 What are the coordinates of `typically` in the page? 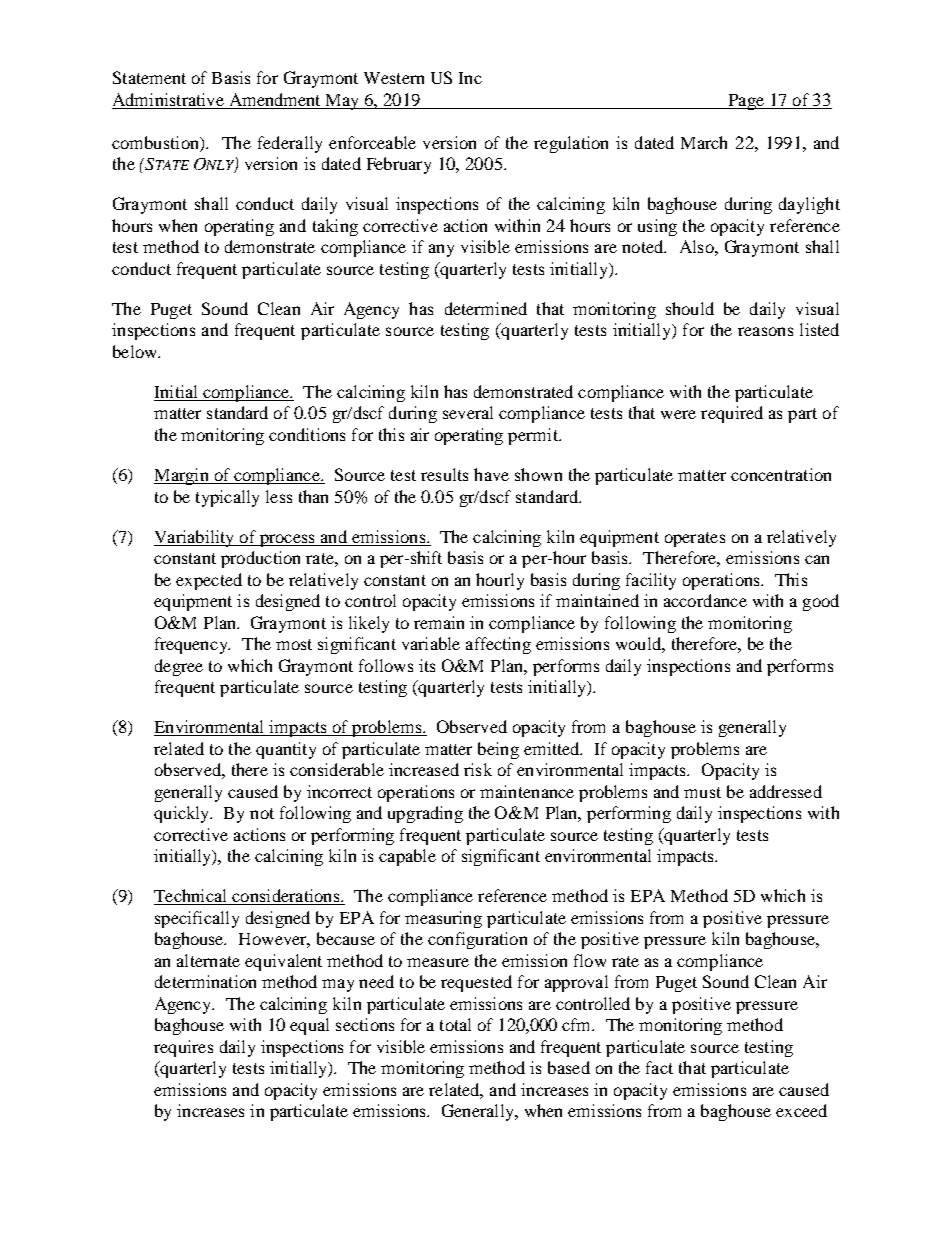 It's located at (227, 498).
